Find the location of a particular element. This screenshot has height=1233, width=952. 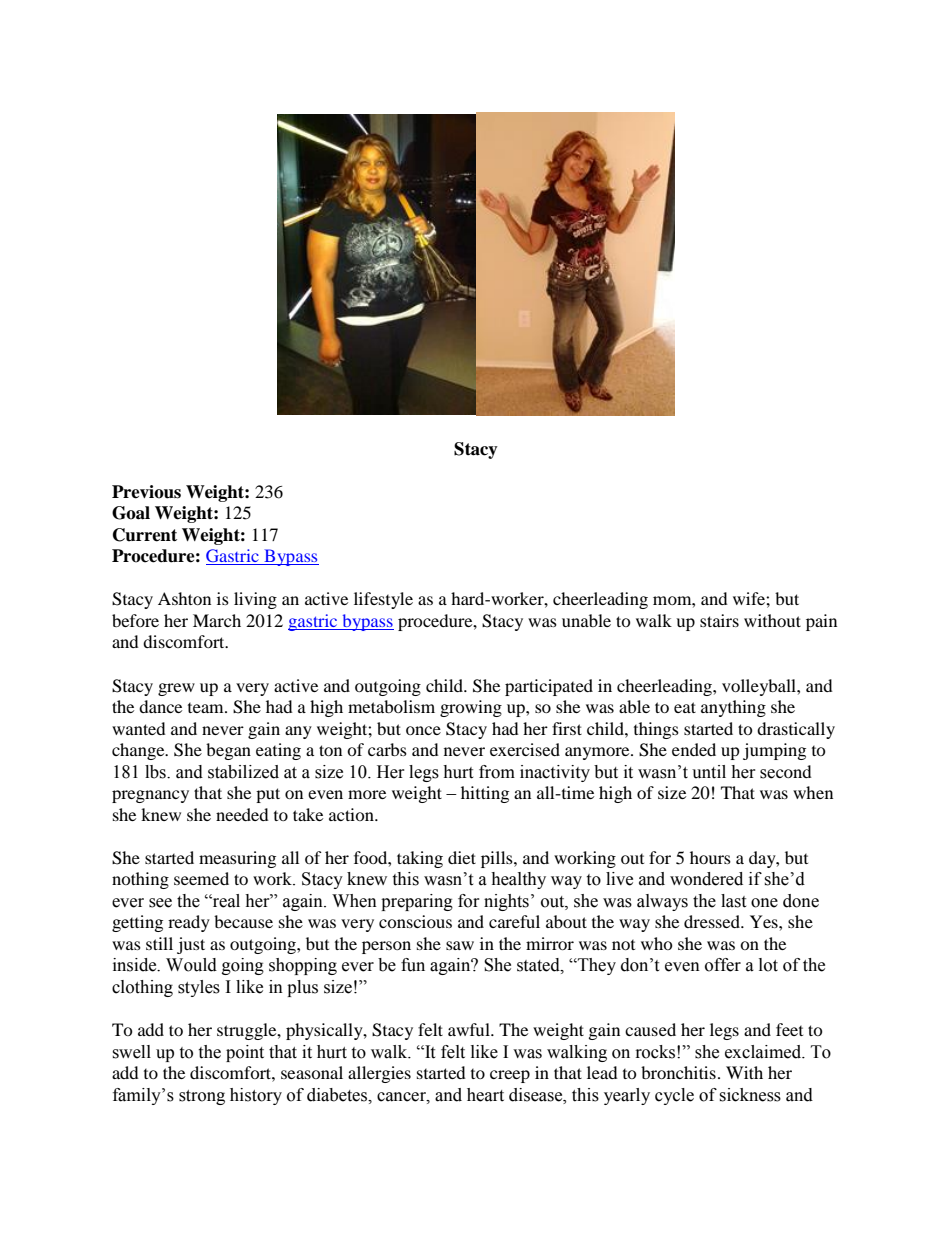

anything is located at coordinates (733, 708).
